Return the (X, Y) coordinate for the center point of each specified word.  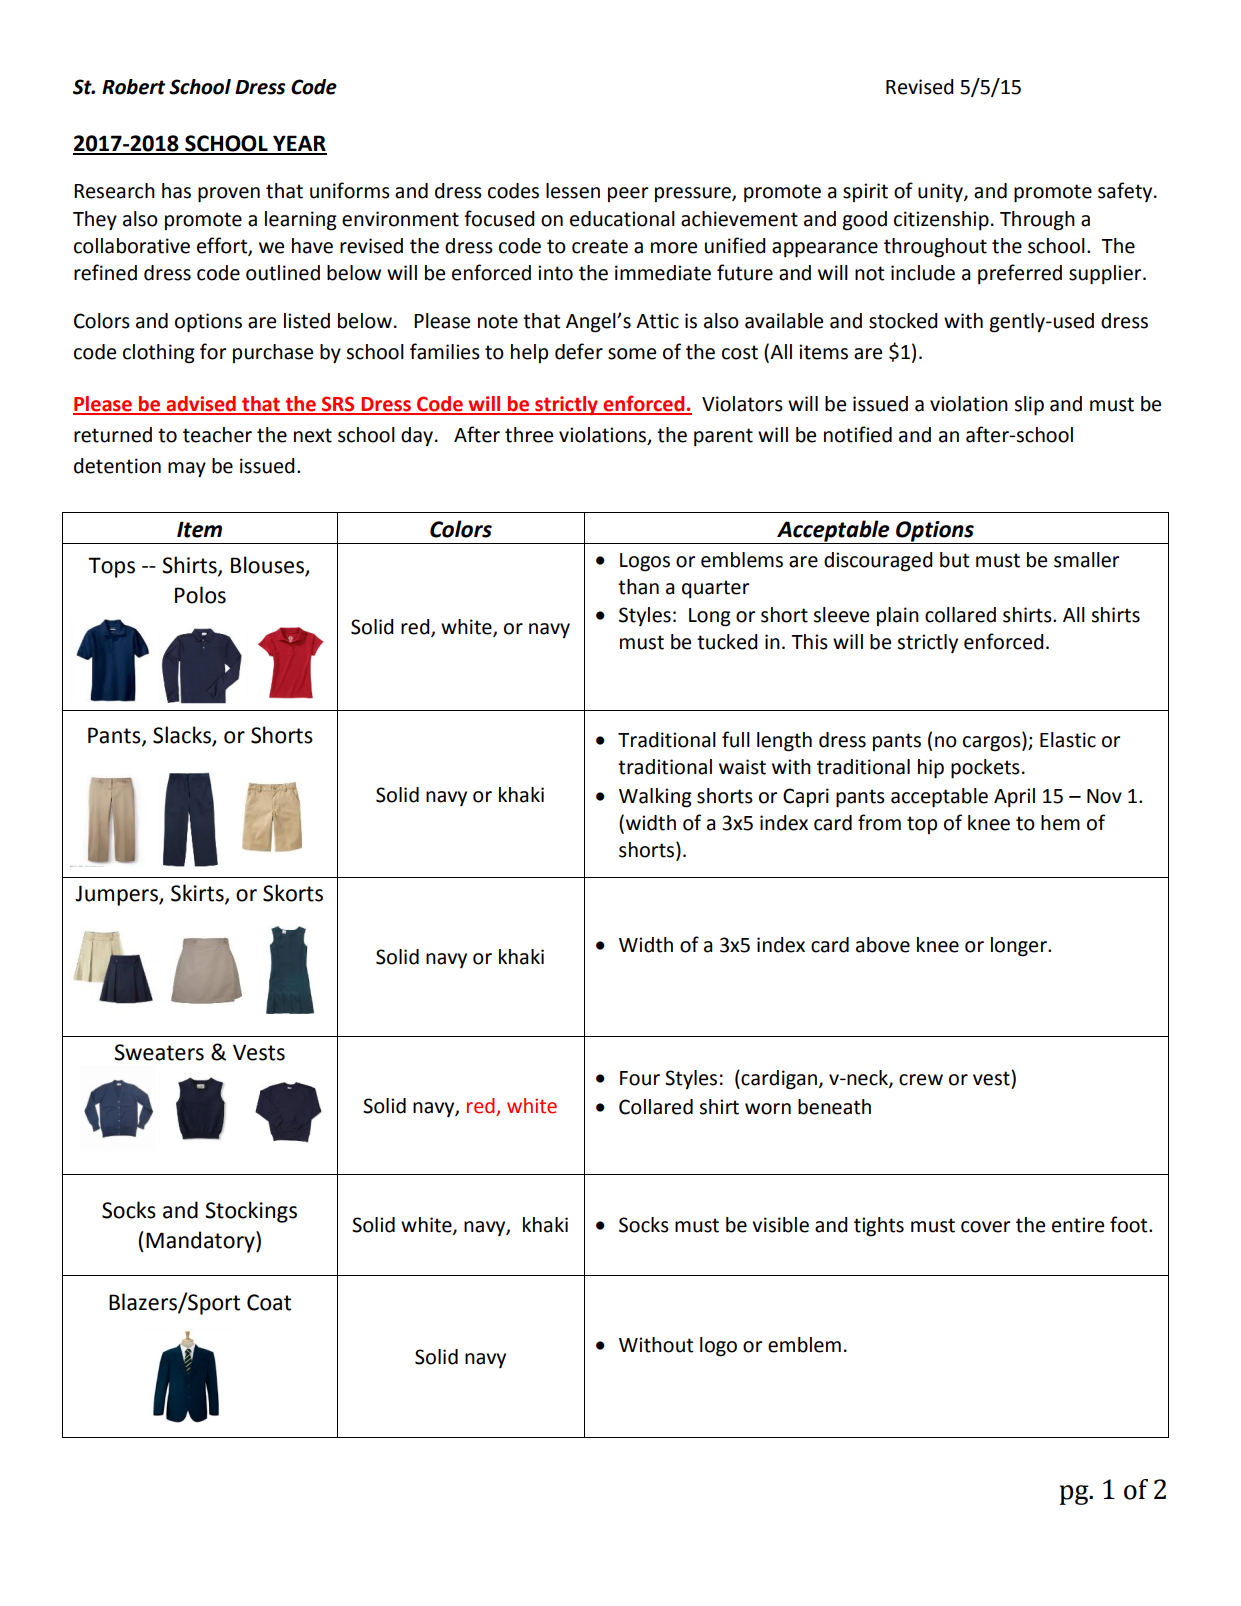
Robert (133, 87)
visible (780, 1225)
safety (1126, 192)
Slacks (183, 736)
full (736, 739)
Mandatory (201, 1242)
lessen (573, 191)
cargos (993, 744)
